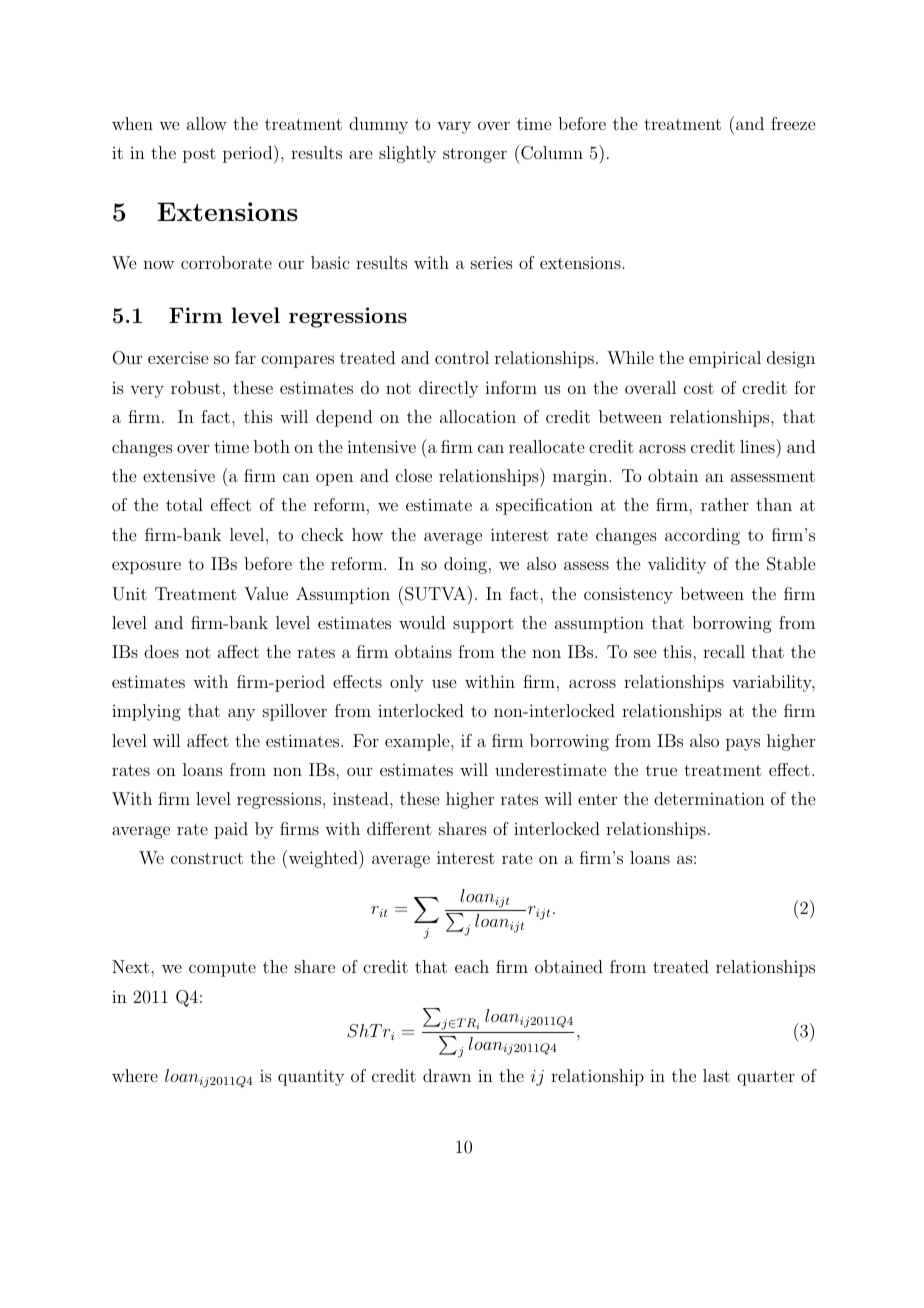 Image resolution: width=924 pixels, height=1308 pixels. What do you see at coordinates (478, 416) in the screenshot?
I see `allocation` at bounding box center [478, 416].
